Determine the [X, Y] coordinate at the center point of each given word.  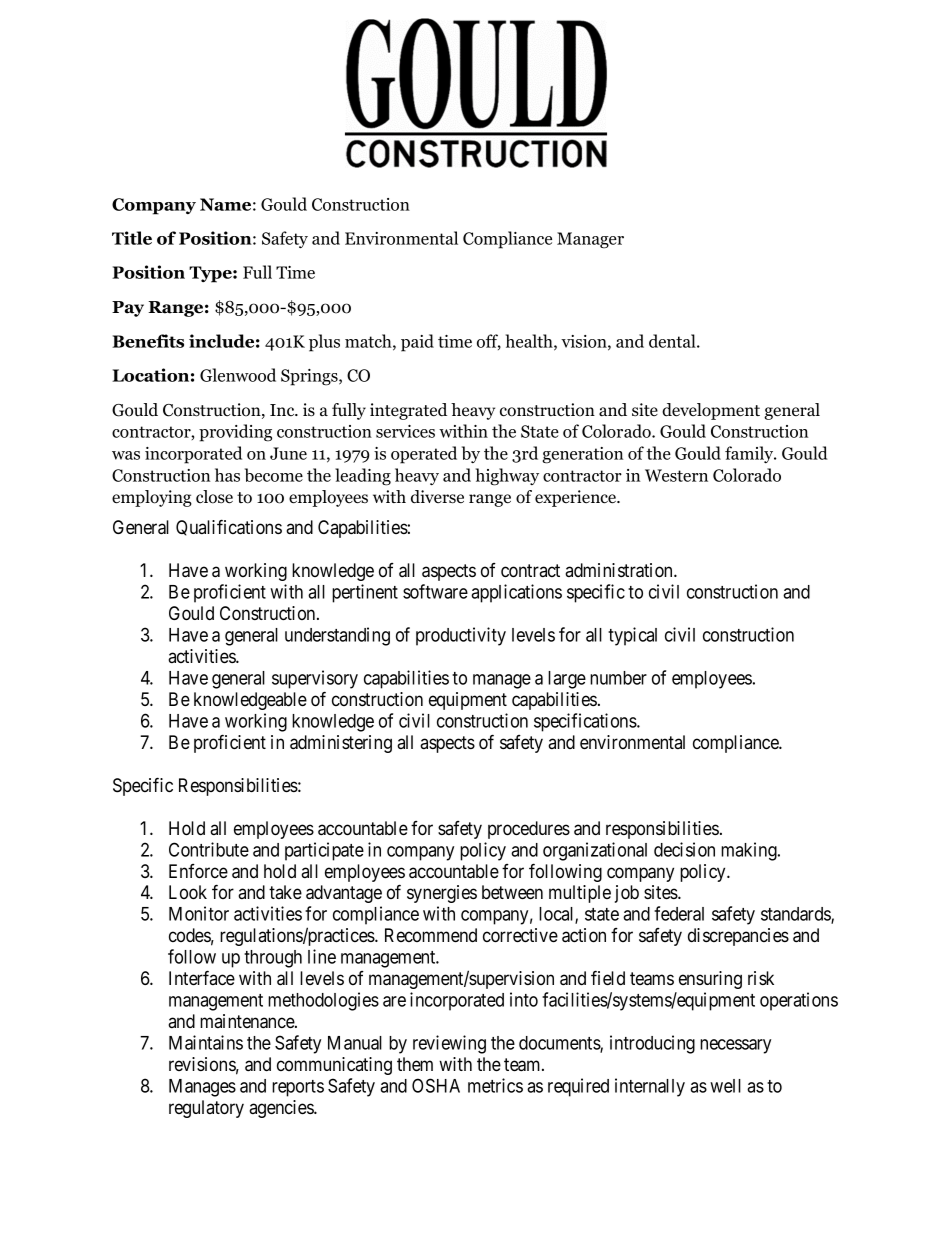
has [227, 475]
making [750, 851]
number [618, 678]
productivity [461, 636]
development [711, 411]
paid [417, 343]
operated [424, 455]
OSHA [436, 1085]
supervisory [315, 679]
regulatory [206, 1109]
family [750, 454]
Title [132, 238]
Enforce [198, 871]
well [725, 1086]
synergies [442, 894]
